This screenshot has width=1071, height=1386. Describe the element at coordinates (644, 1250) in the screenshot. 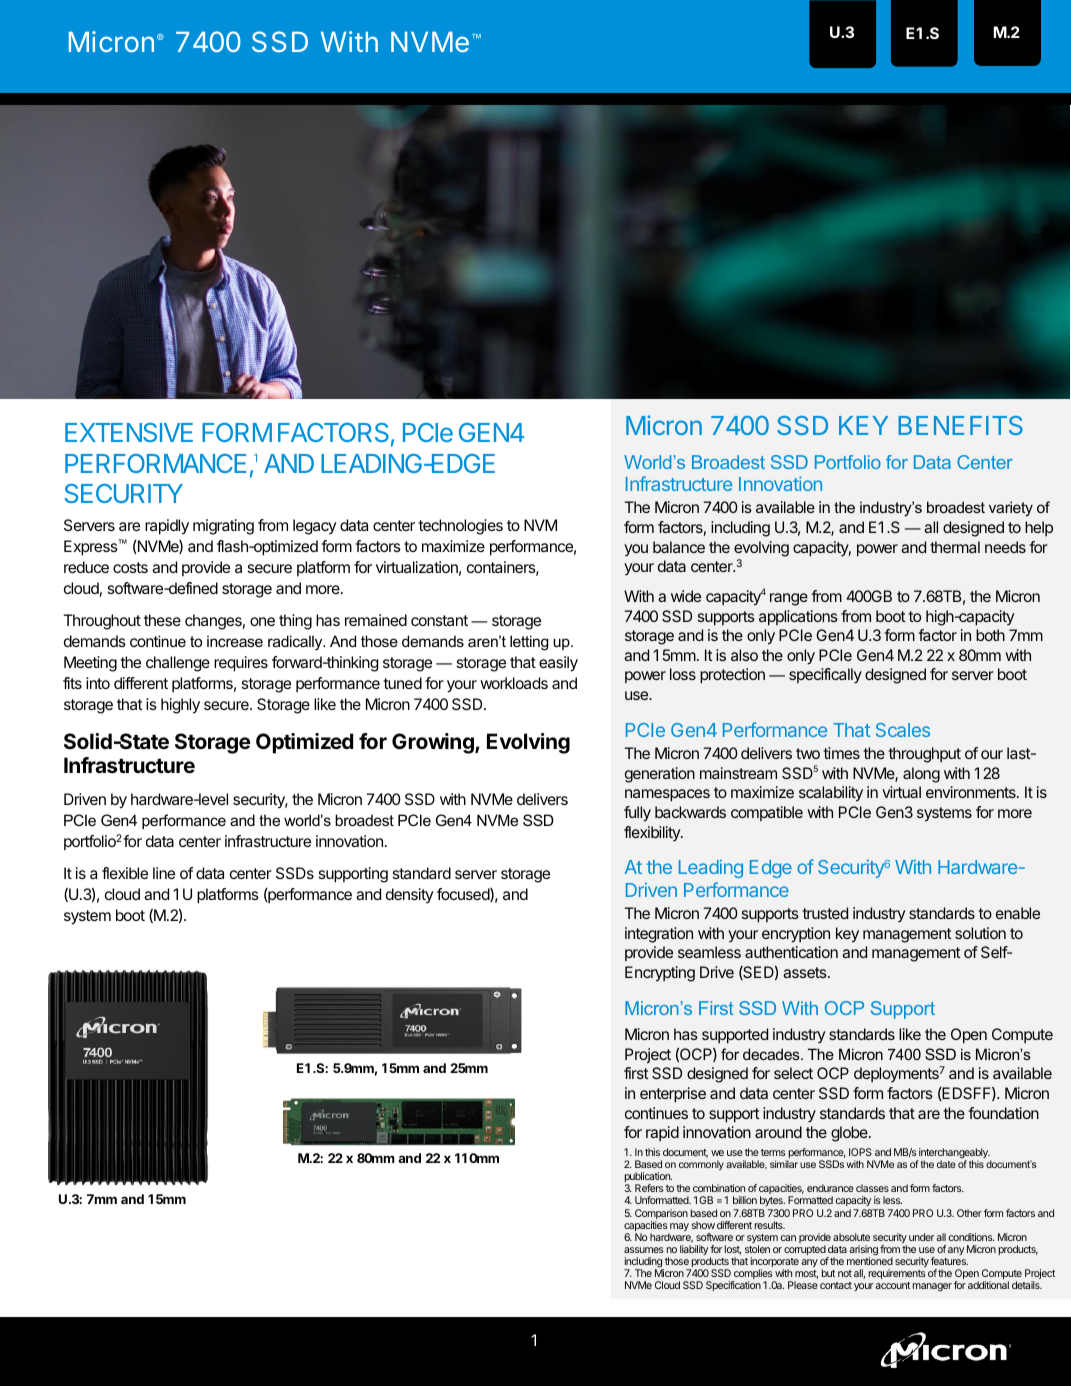

I see `assumes` at that location.
